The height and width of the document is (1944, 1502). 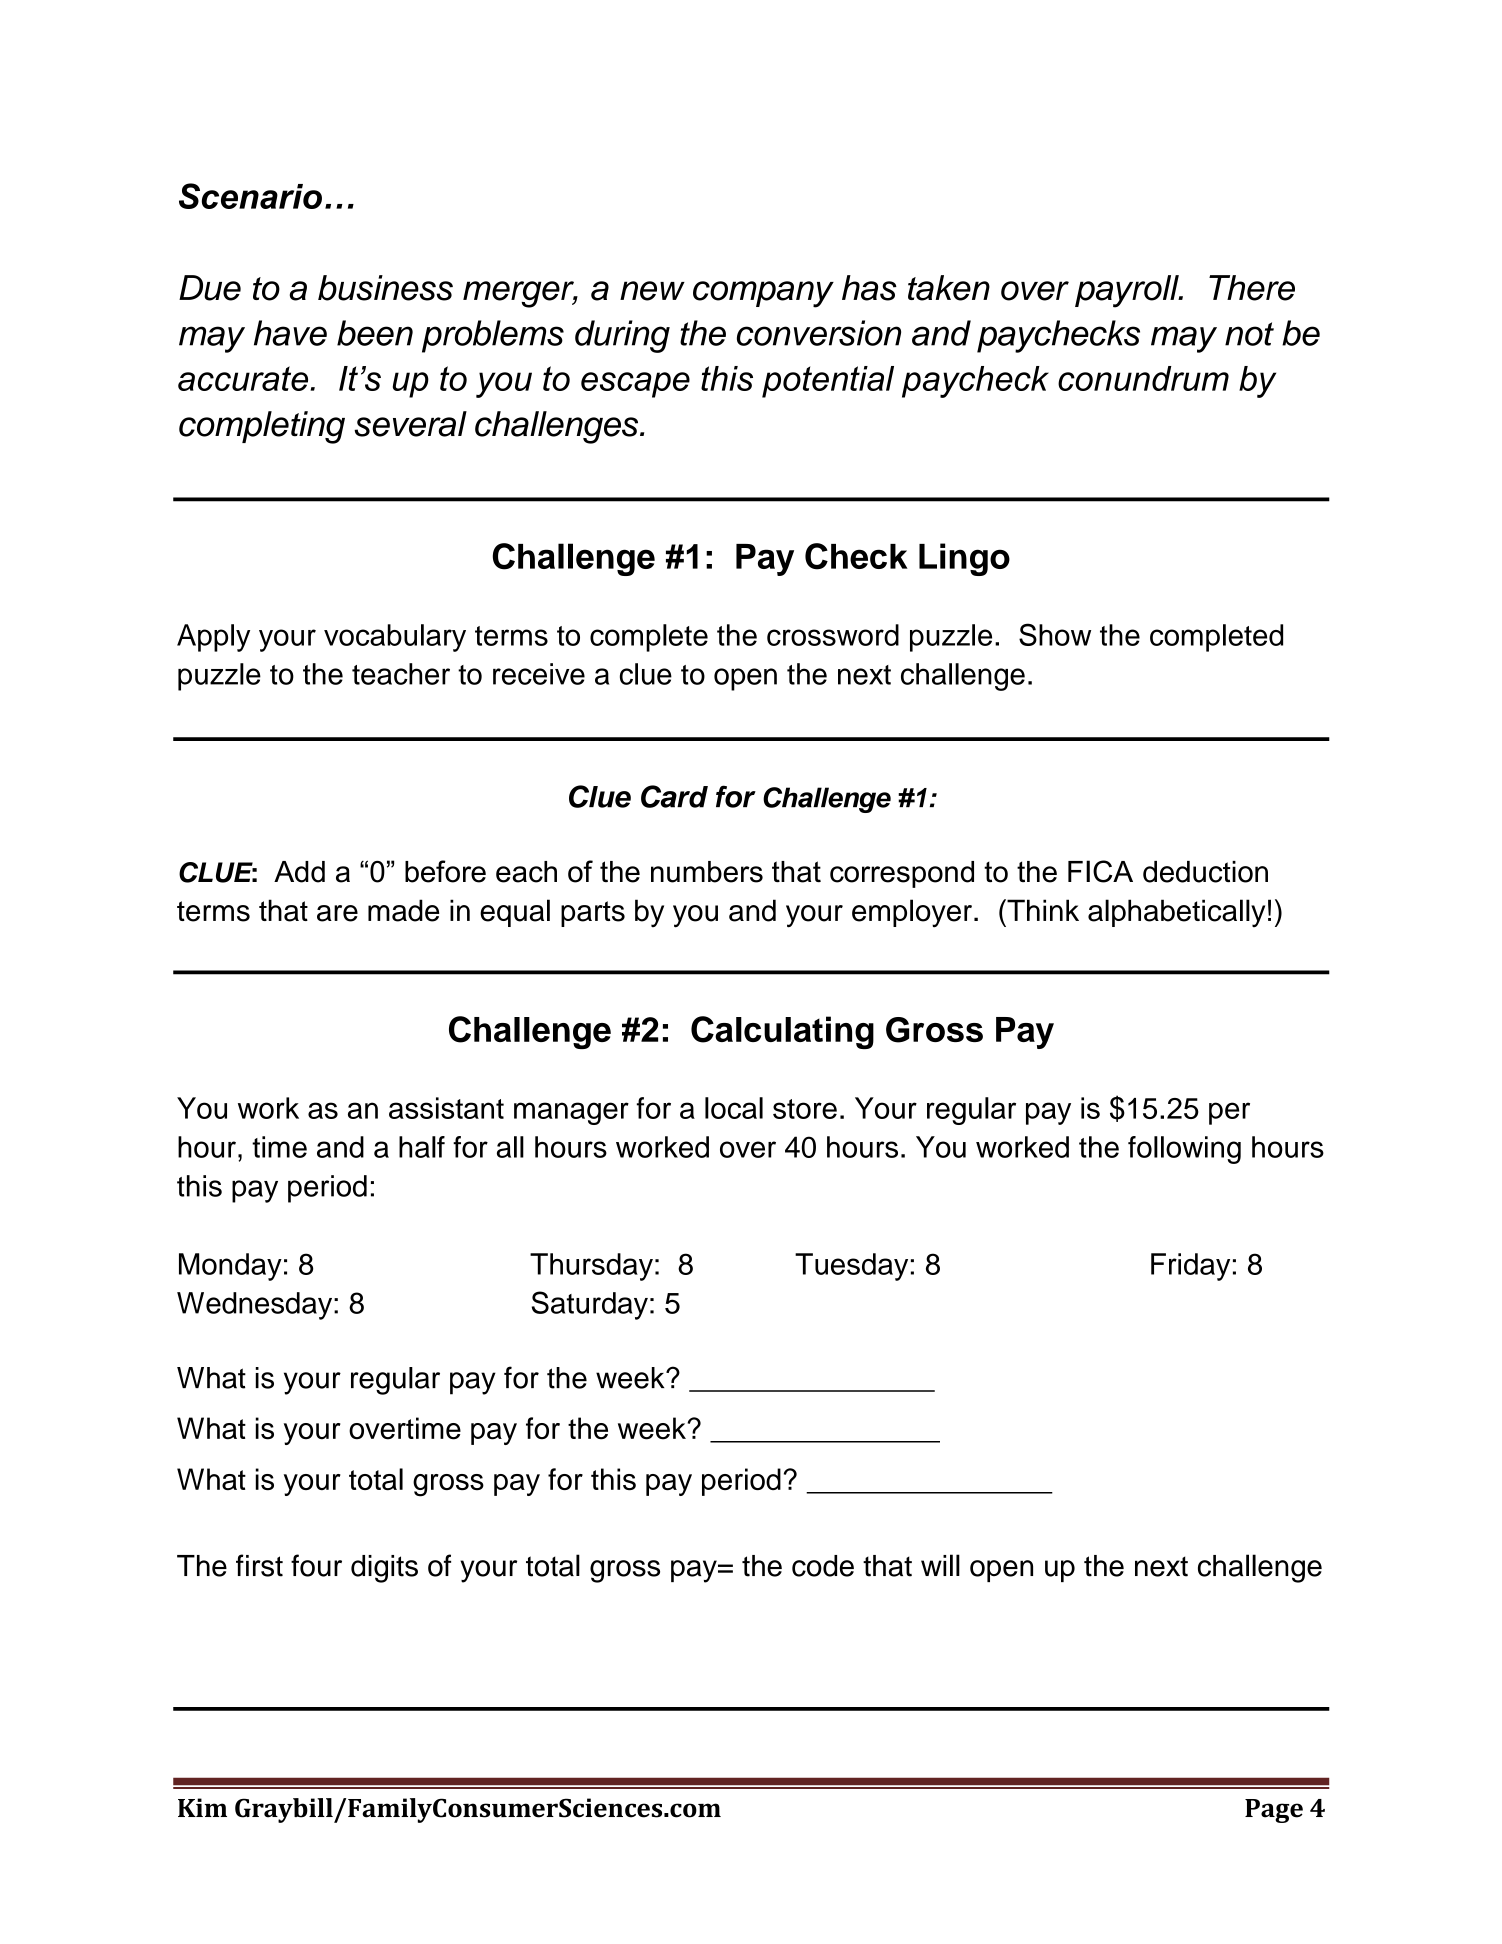 What do you see at coordinates (202, 1807) in the document?
I see `Kim` at bounding box center [202, 1807].
